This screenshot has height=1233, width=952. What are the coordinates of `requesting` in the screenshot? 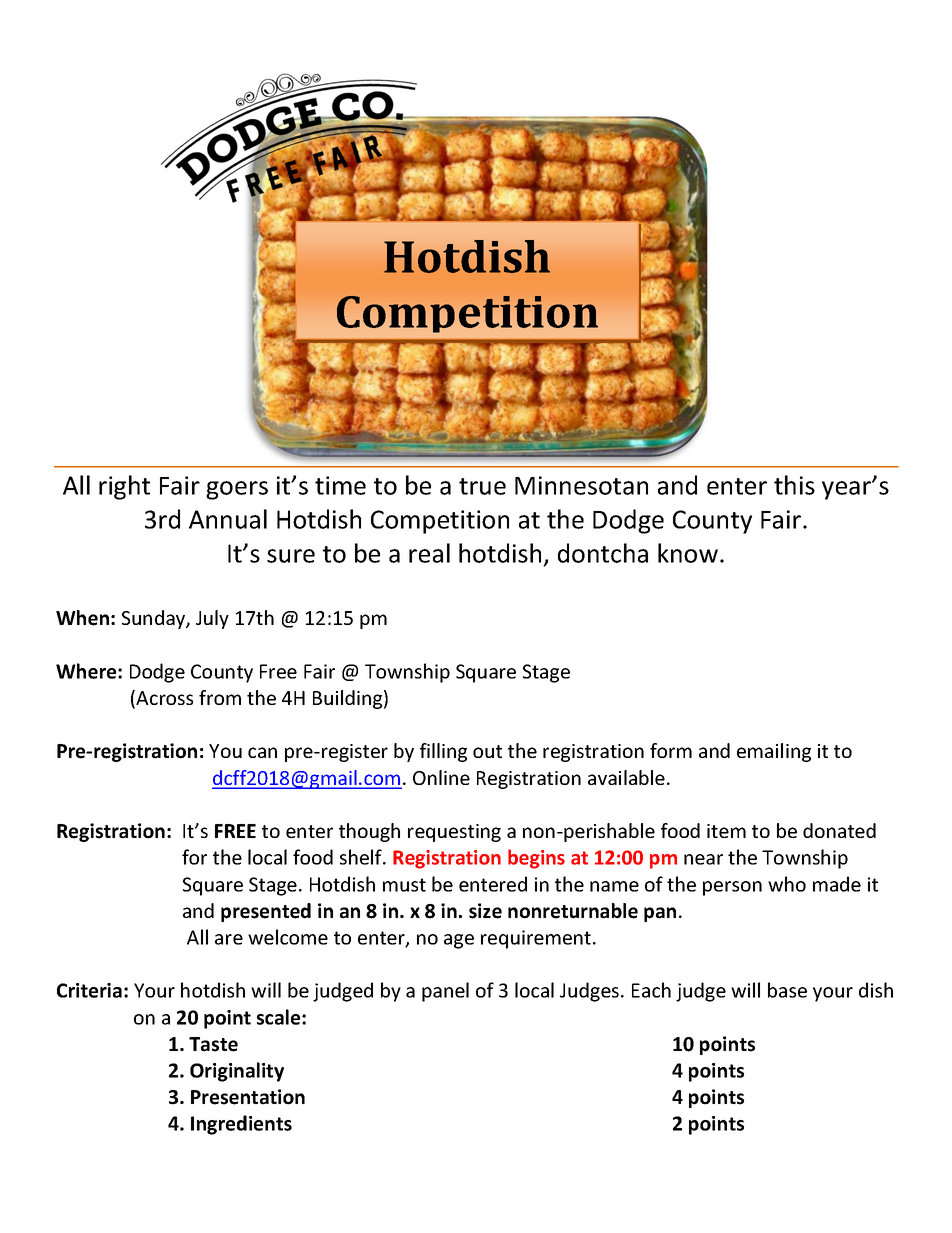 It's located at (454, 833).
